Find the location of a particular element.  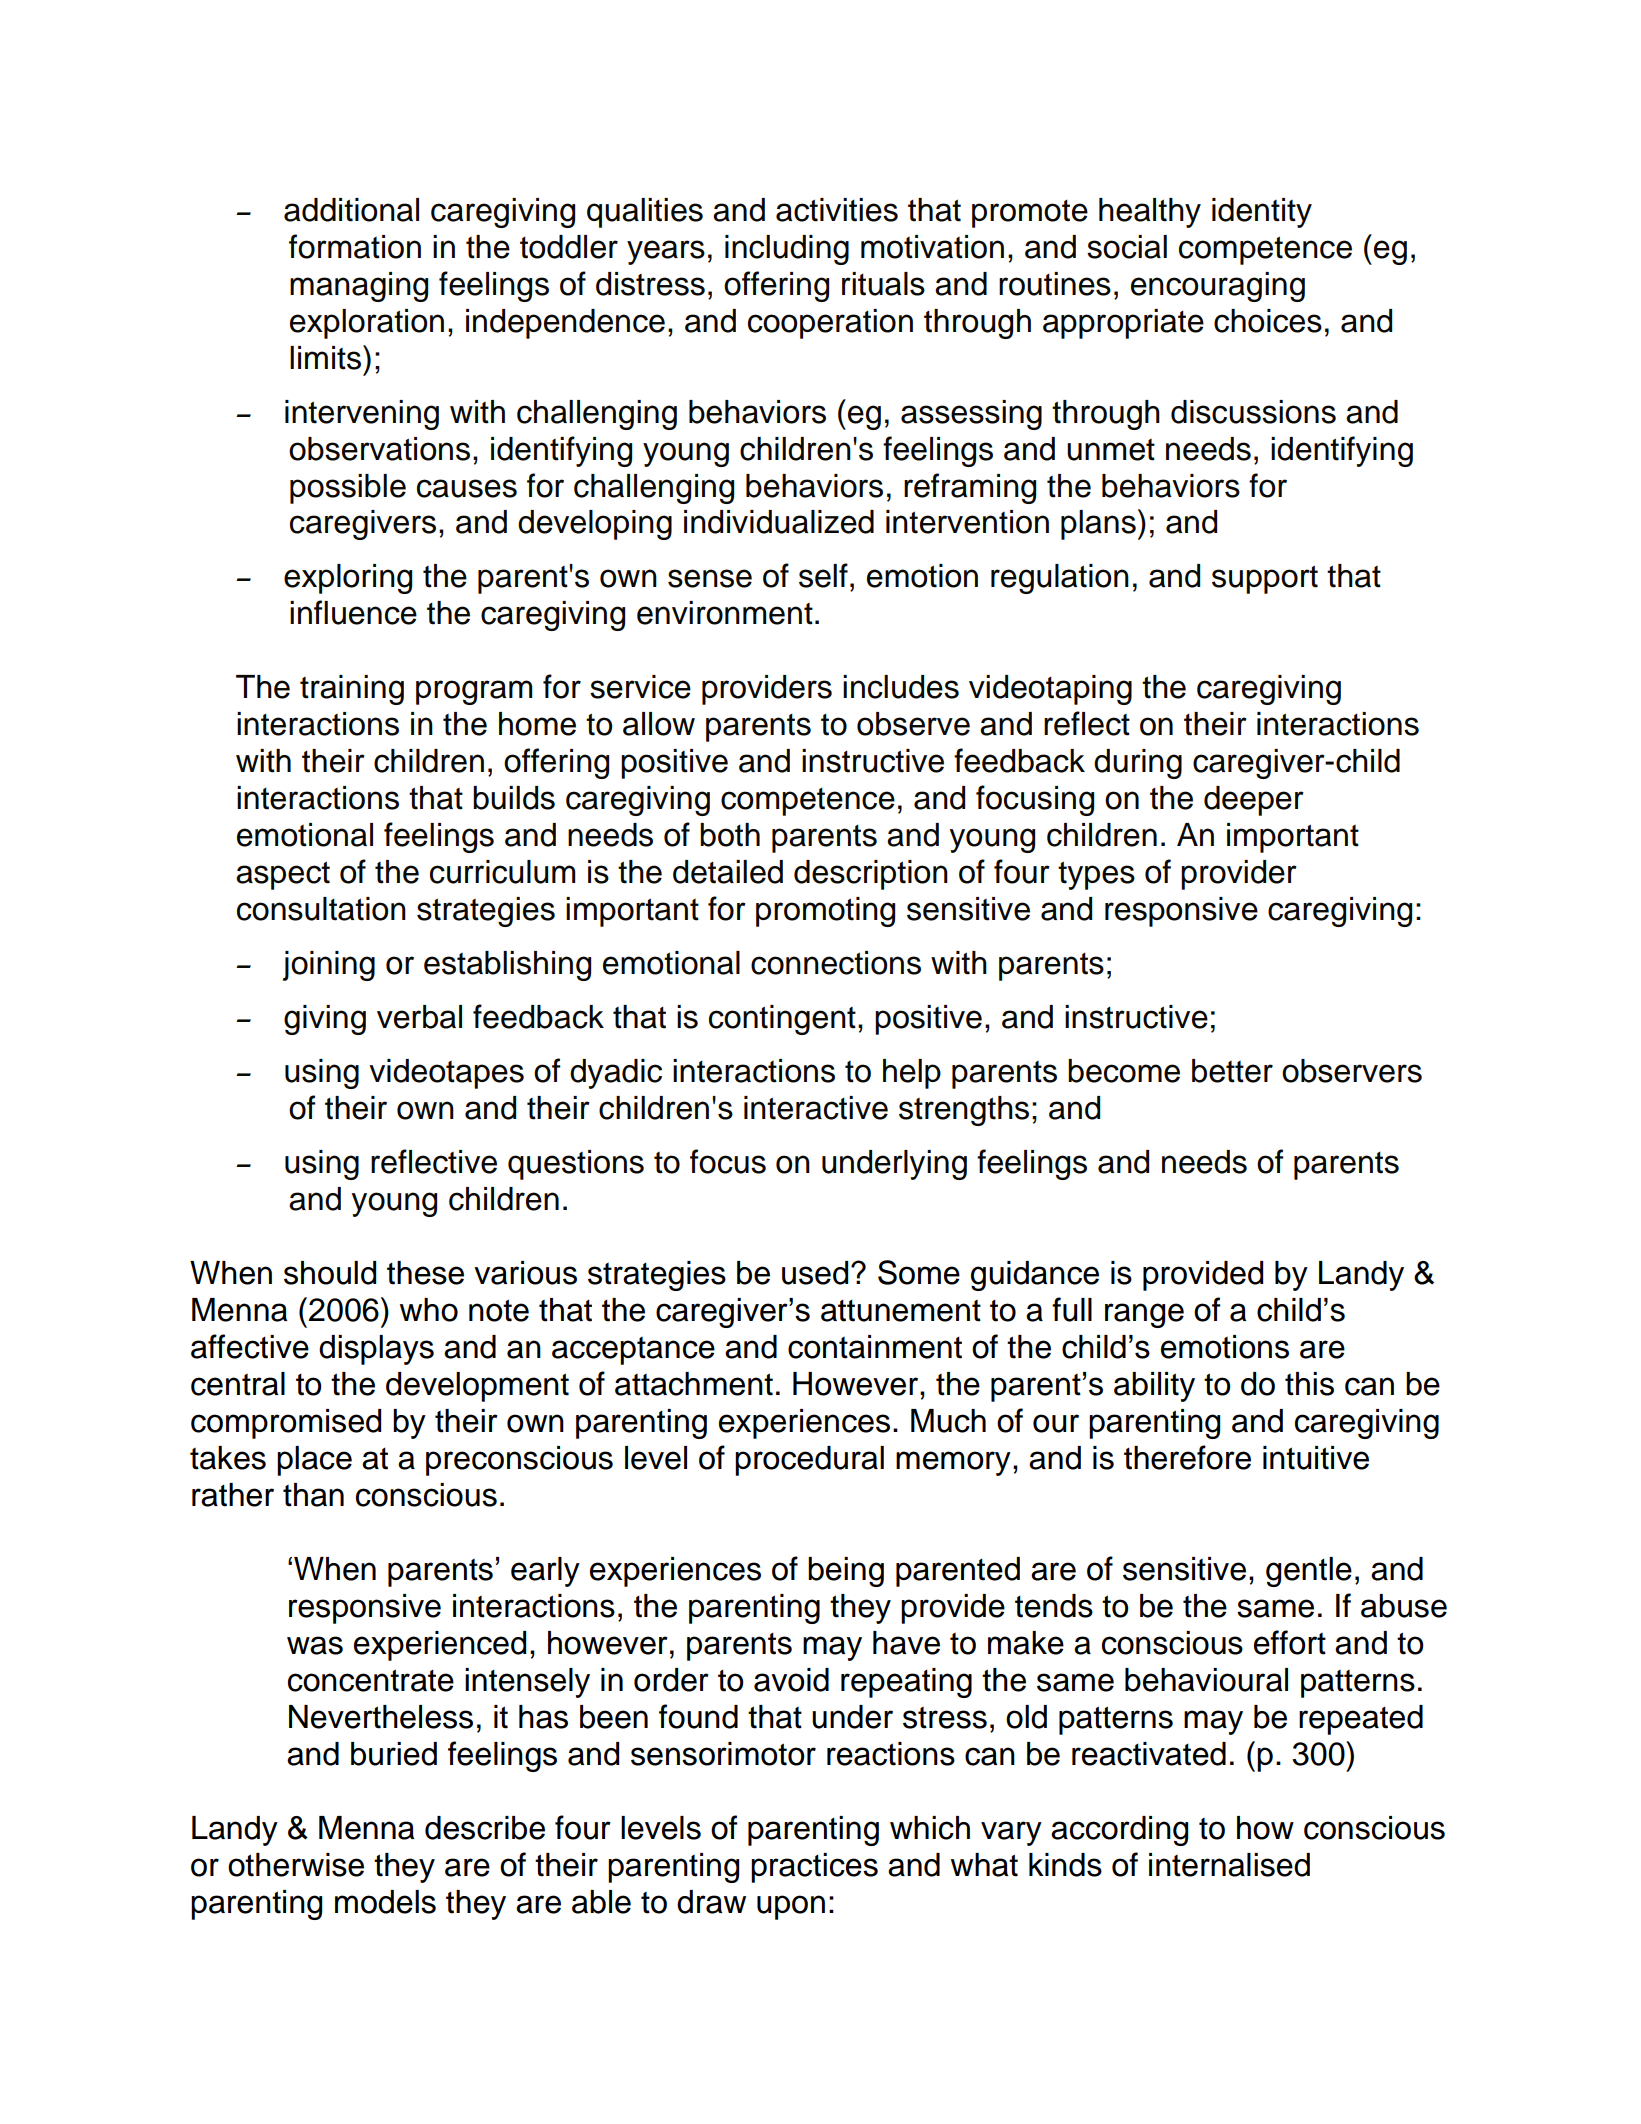

containment is located at coordinates (875, 1347).
